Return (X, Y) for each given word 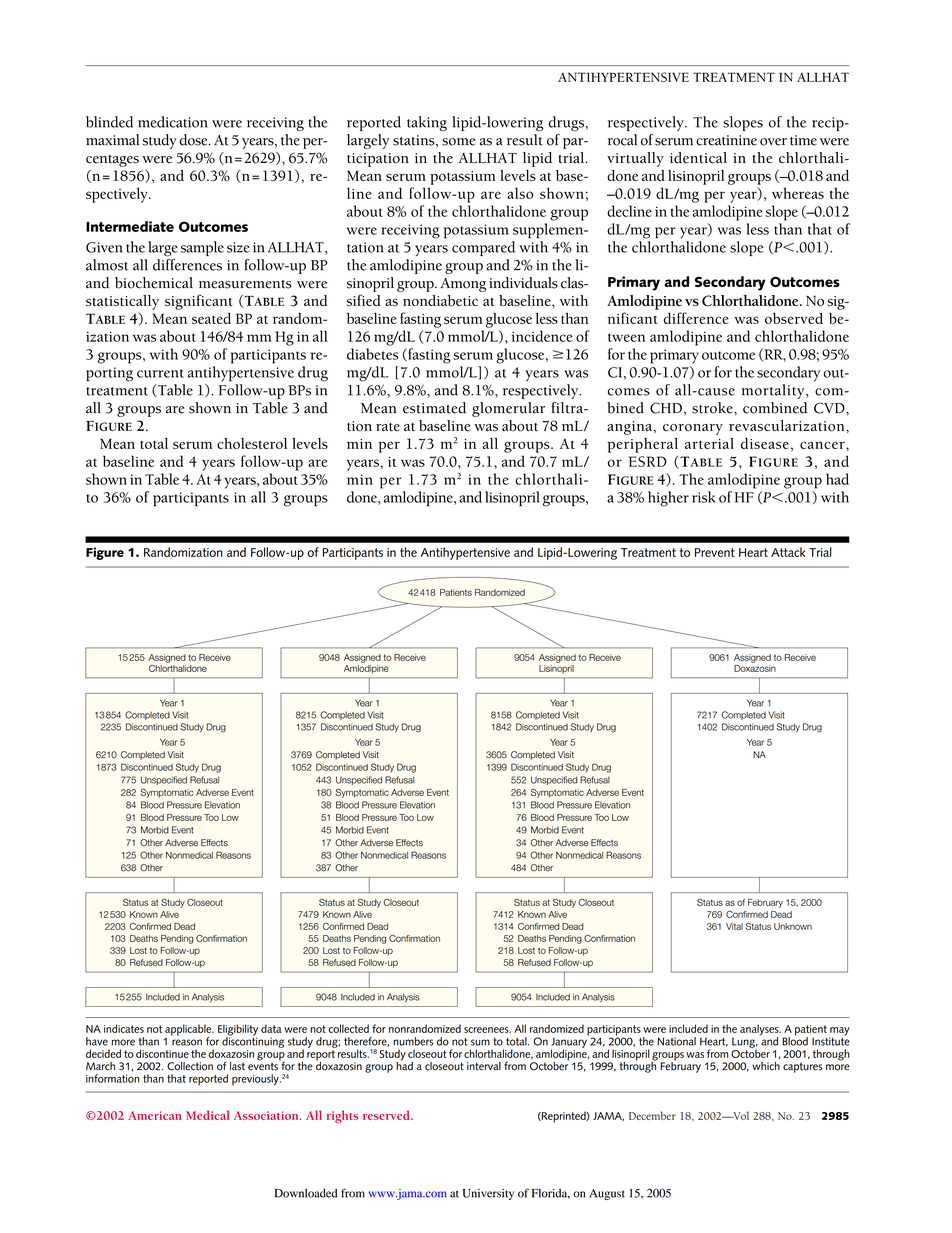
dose (195, 140)
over (773, 142)
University (488, 1194)
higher (668, 499)
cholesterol (252, 443)
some (458, 142)
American (155, 1115)
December (652, 1115)
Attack (788, 552)
